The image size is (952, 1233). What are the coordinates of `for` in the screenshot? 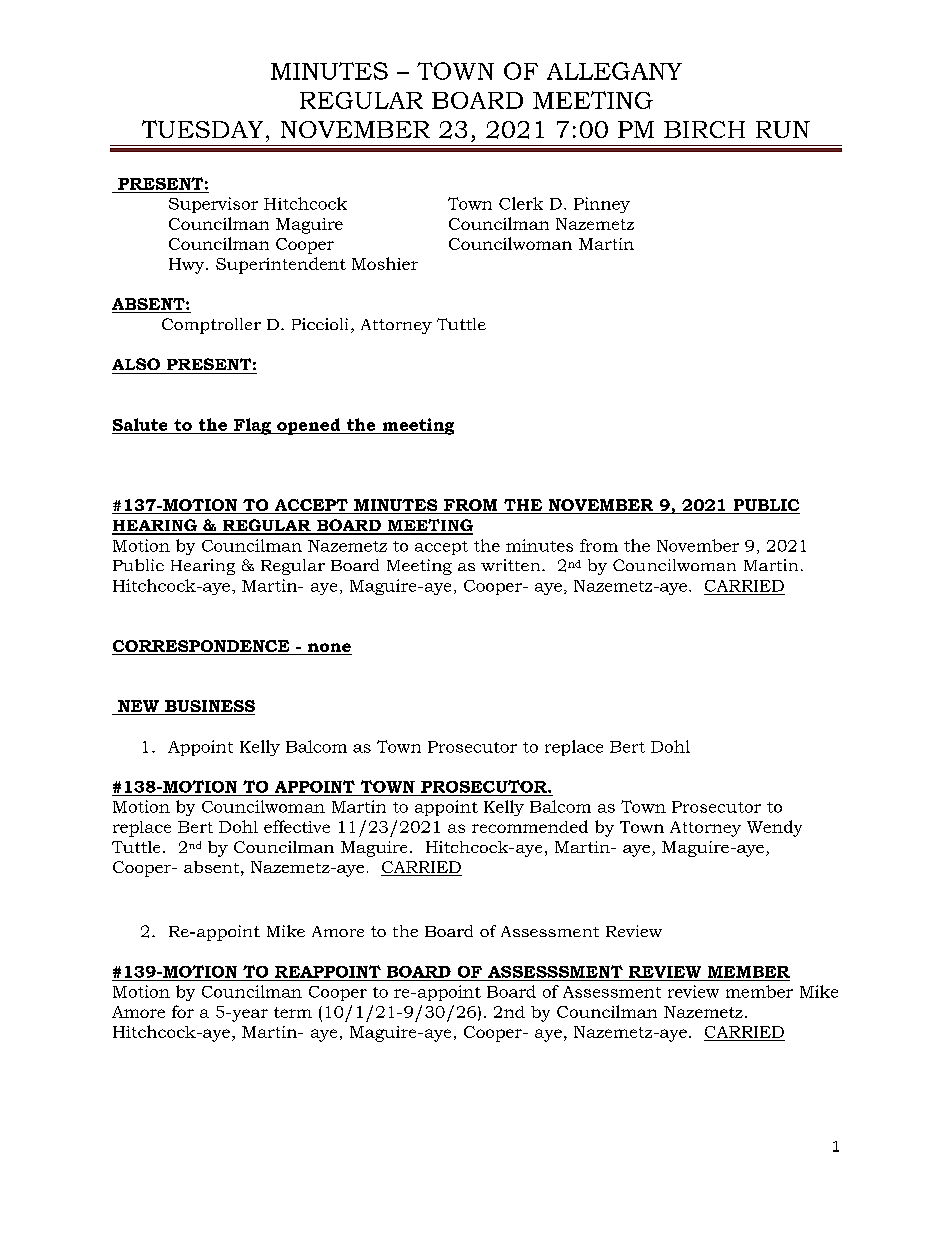 It's located at (183, 1011).
